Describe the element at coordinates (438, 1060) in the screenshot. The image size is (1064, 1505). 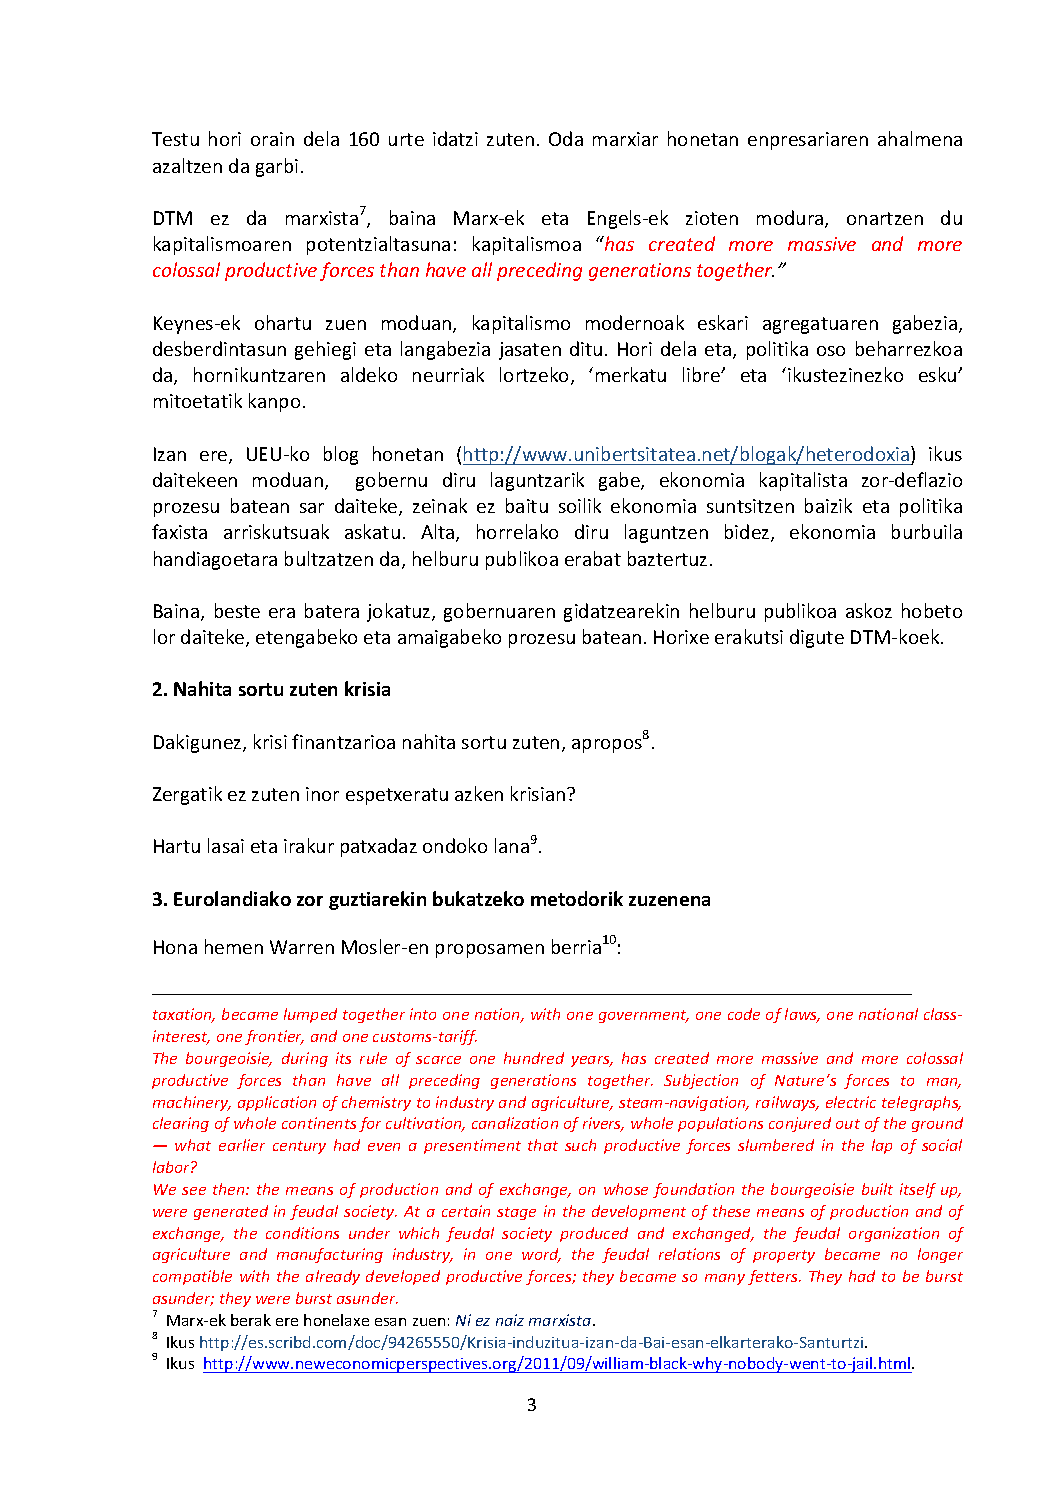
I see `scarce` at that location.
